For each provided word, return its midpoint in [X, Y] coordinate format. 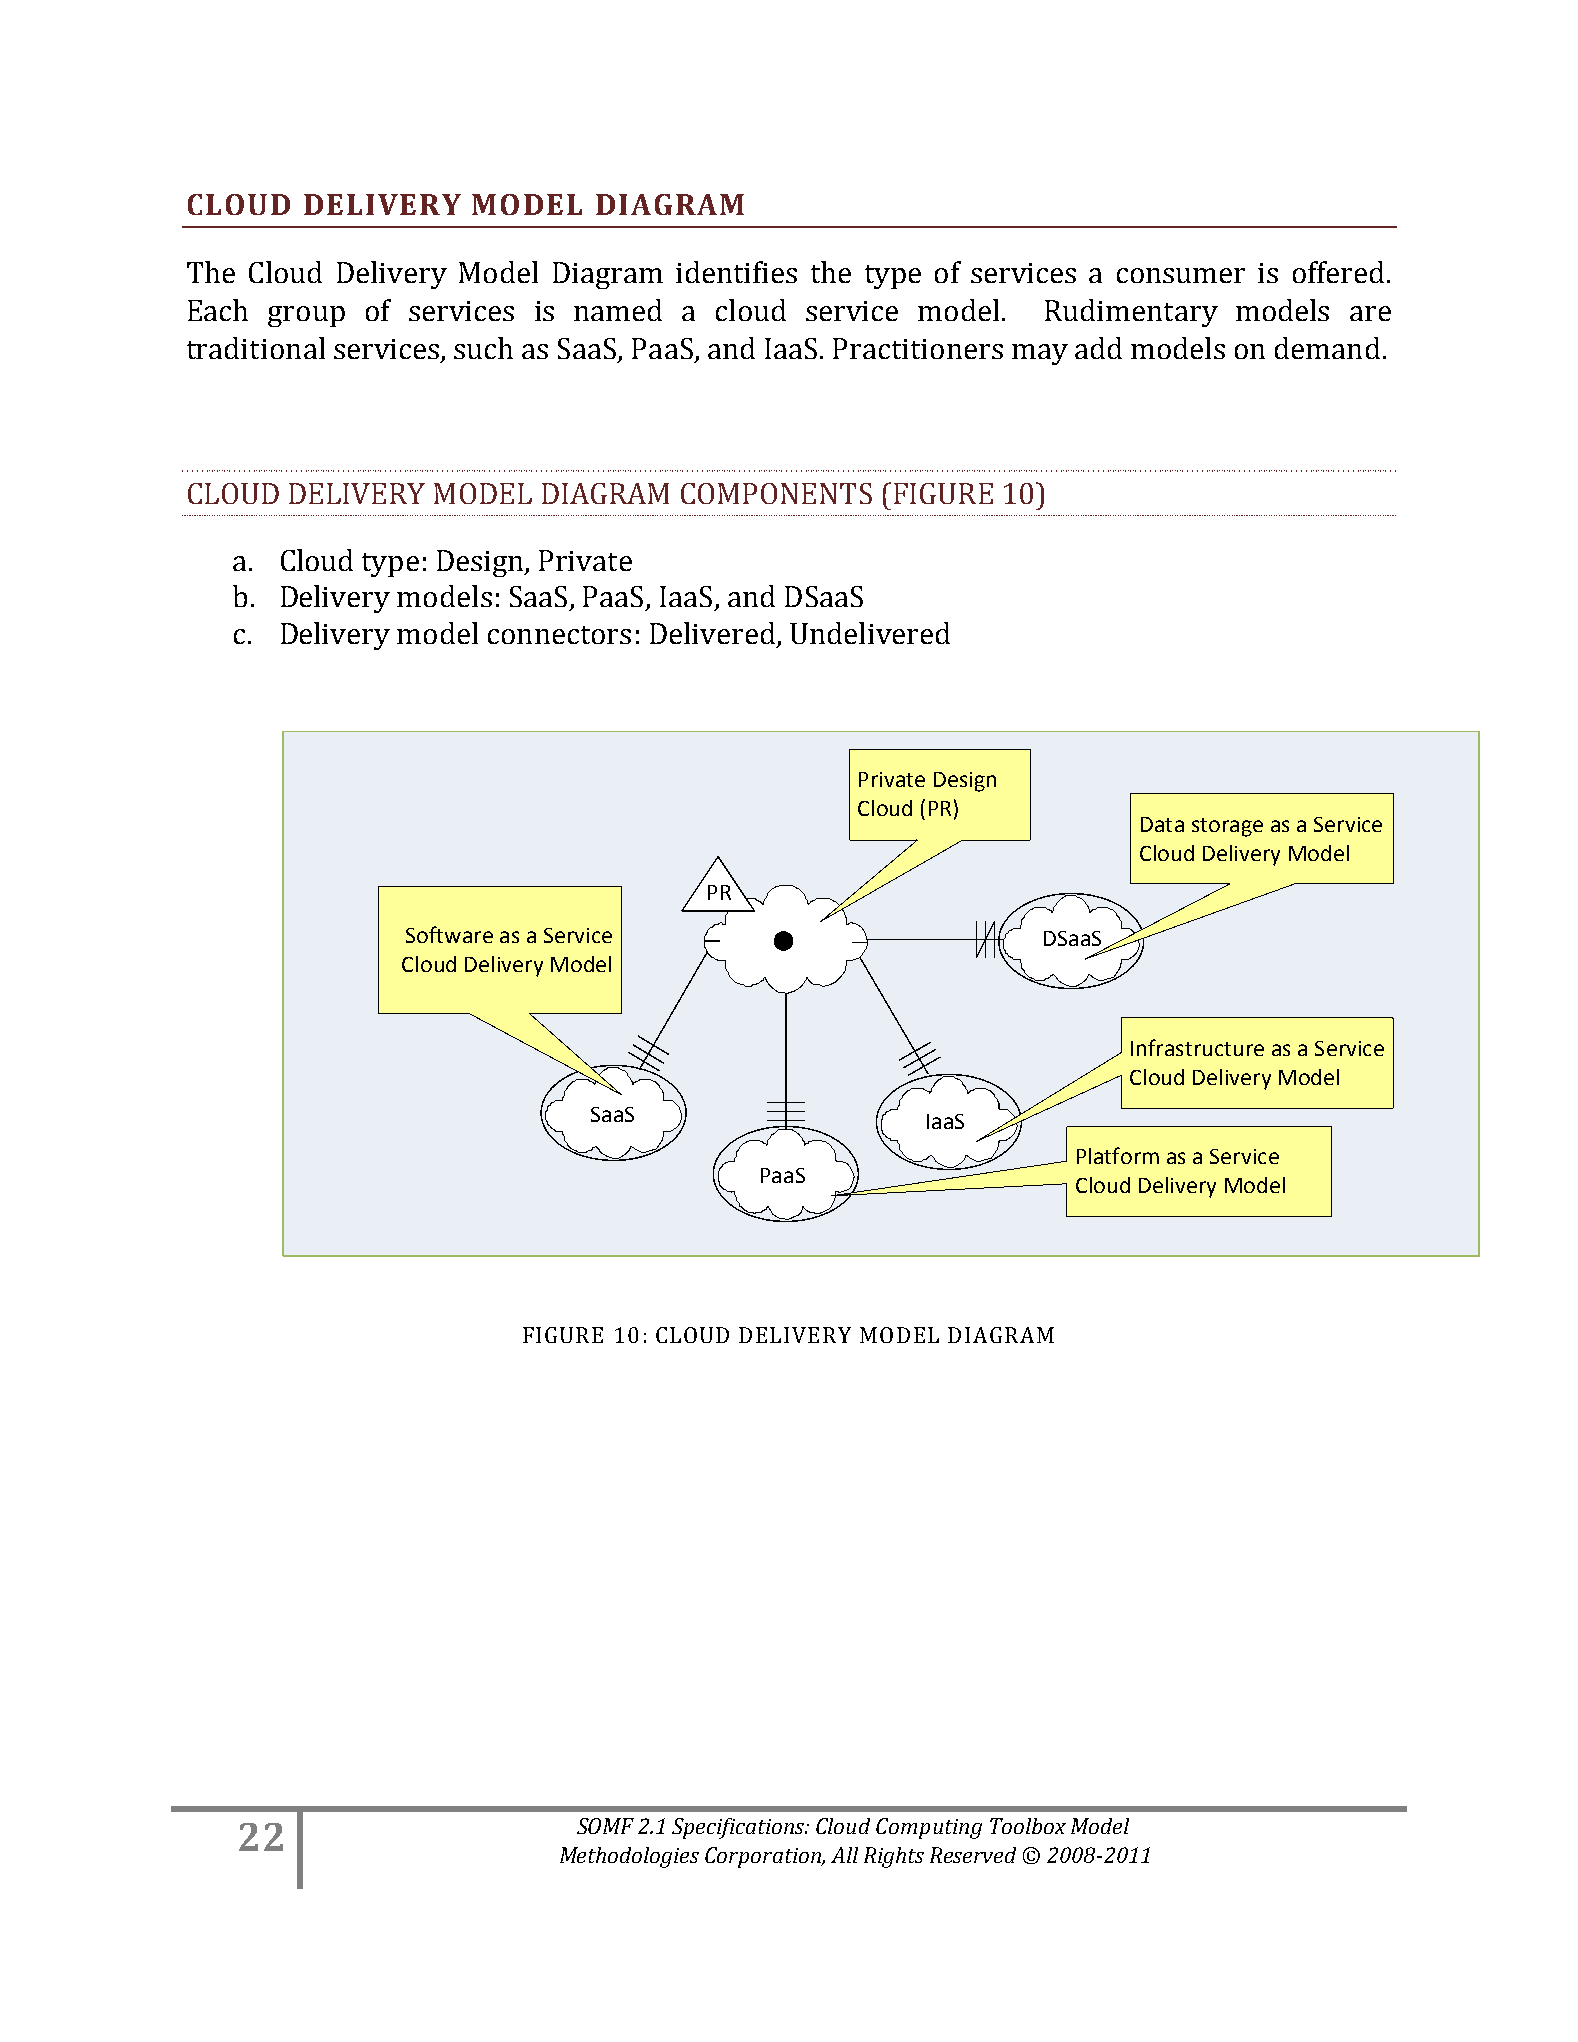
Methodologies [629, 1857]
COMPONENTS [776, 493]
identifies [736, 272]
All [844, 1855]
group [306, 316]
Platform [1118, 1155]
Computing [929, 1828]
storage [1227, 827]
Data [1162, 824]
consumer [1181, 275]
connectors [559, 635]
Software [449, 934]
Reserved [973, 1855]
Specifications [739, 1828]
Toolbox [1028, 1826]
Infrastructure [1197, 1047]
